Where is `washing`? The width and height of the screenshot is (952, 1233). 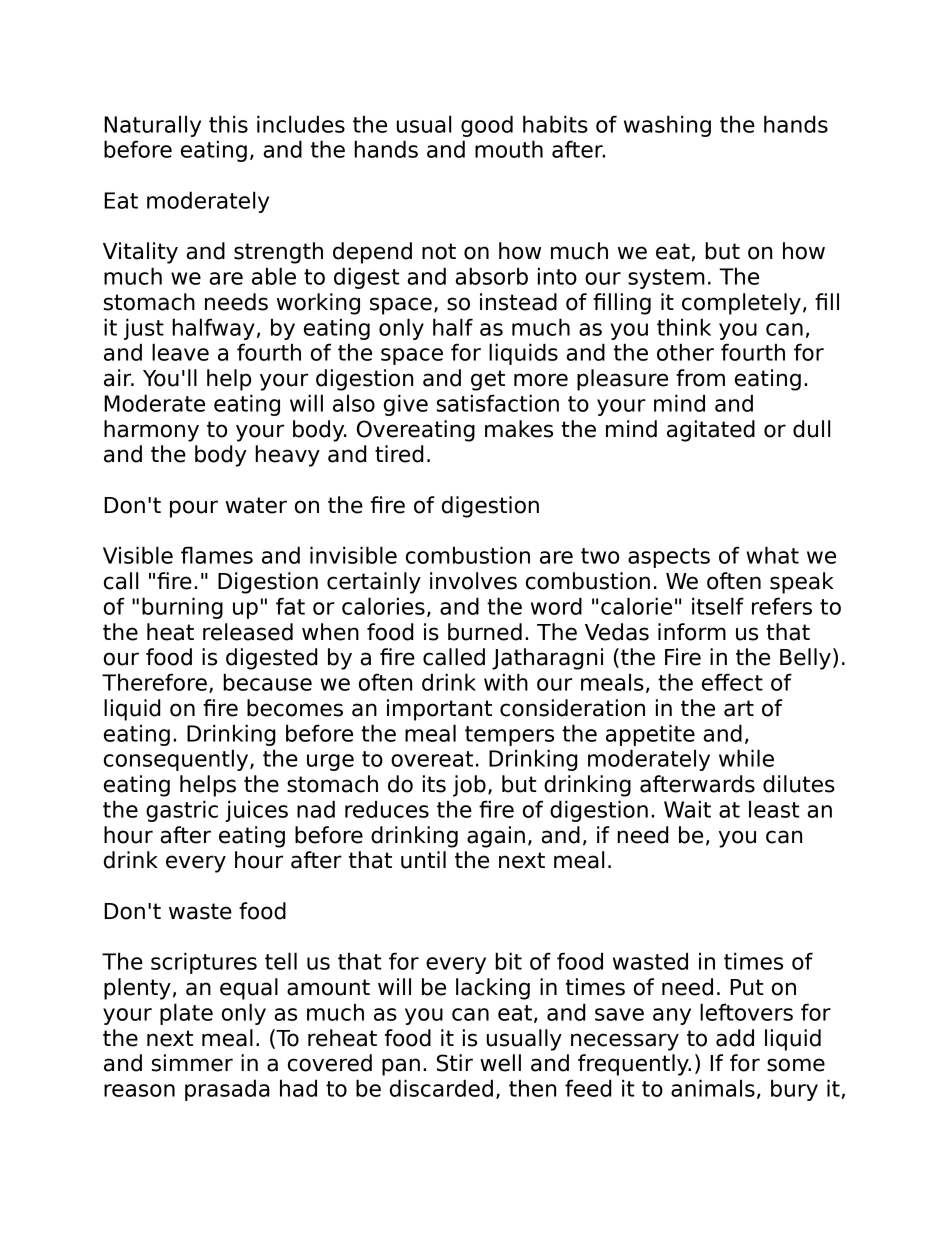 washing is located at coordinates (667, 126).
